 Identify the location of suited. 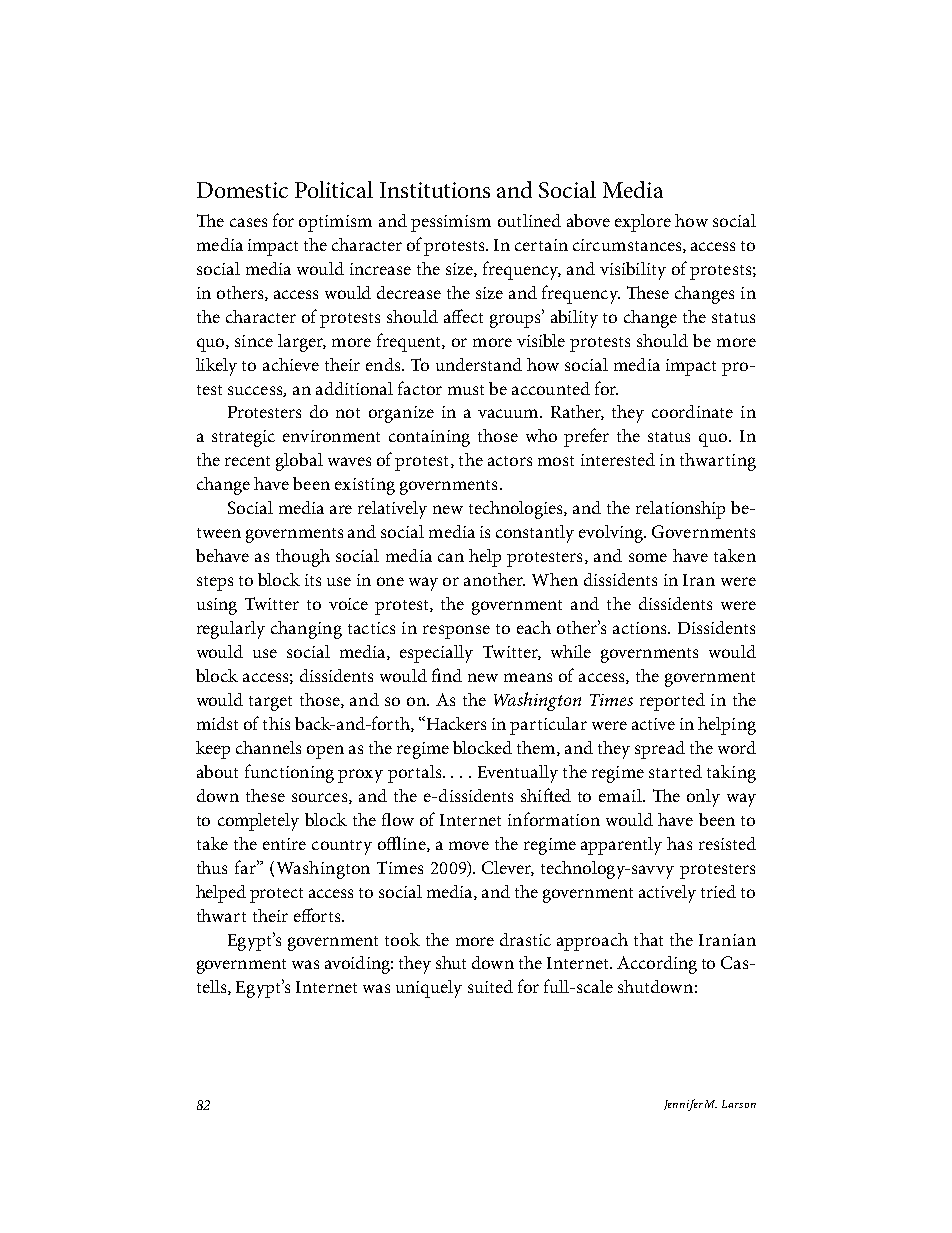
(490, 986).
